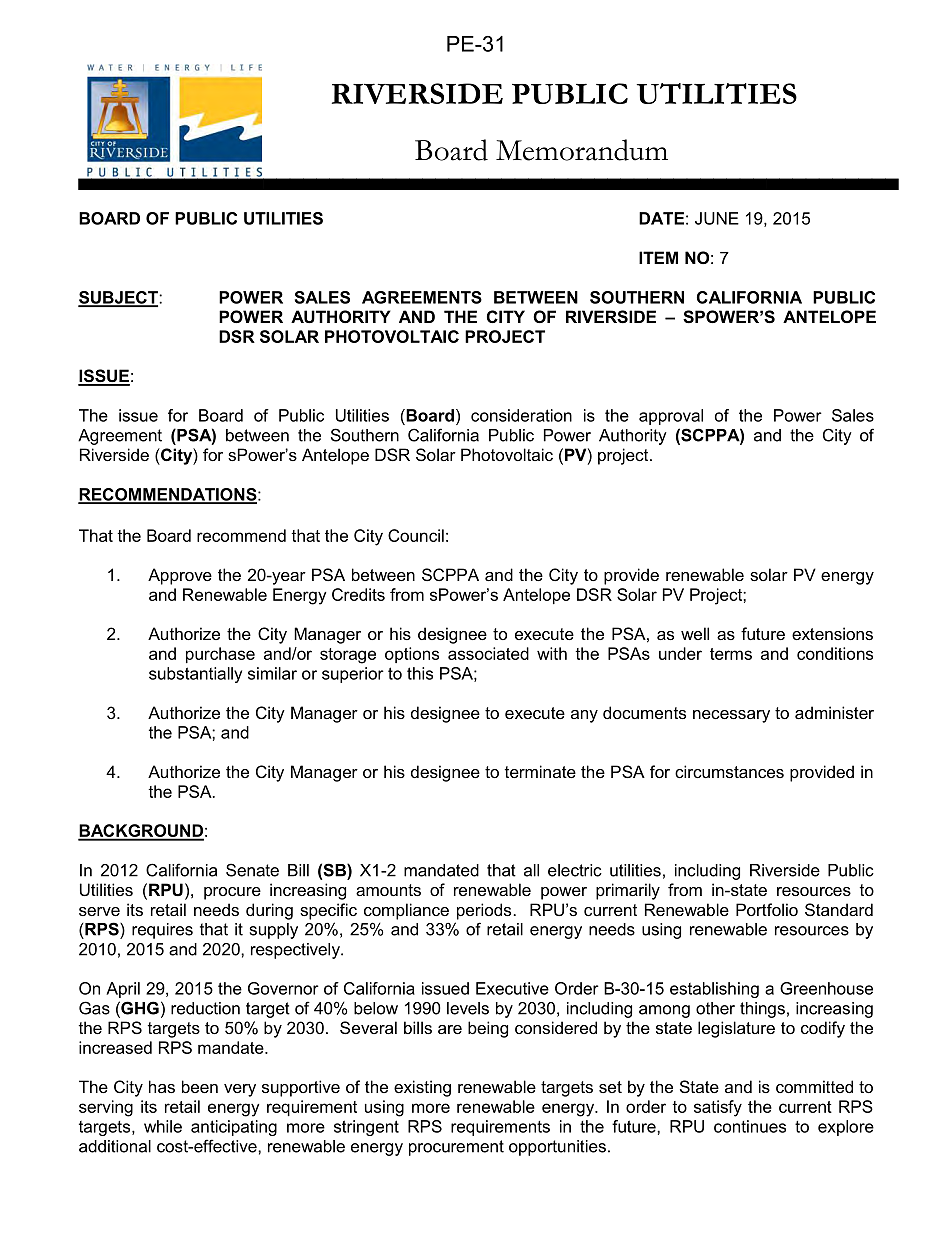  I want to click on Portfolio, so click(767, 909).
